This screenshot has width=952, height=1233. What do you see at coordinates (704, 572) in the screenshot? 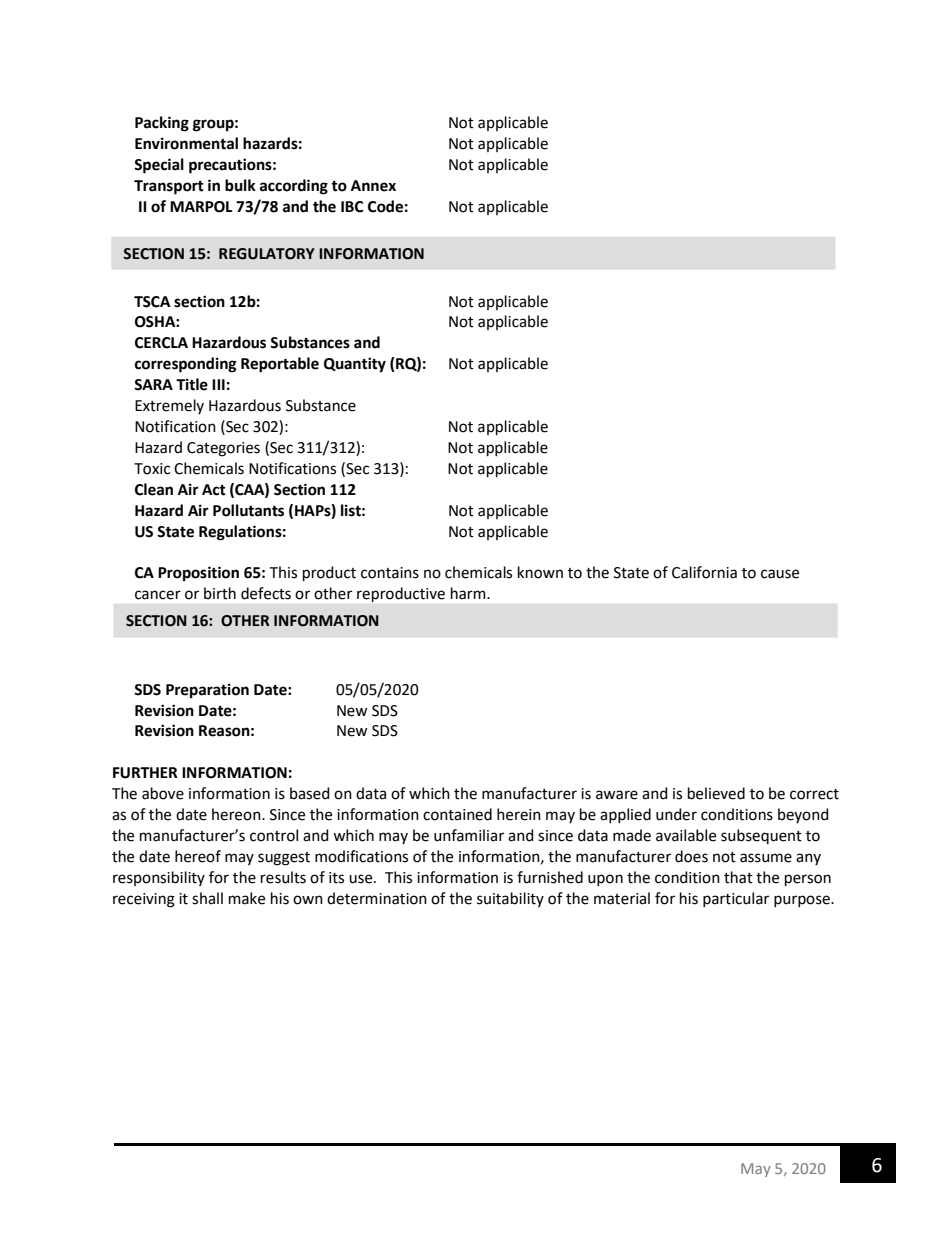
I see `California` at bounding box center [704, 572].
